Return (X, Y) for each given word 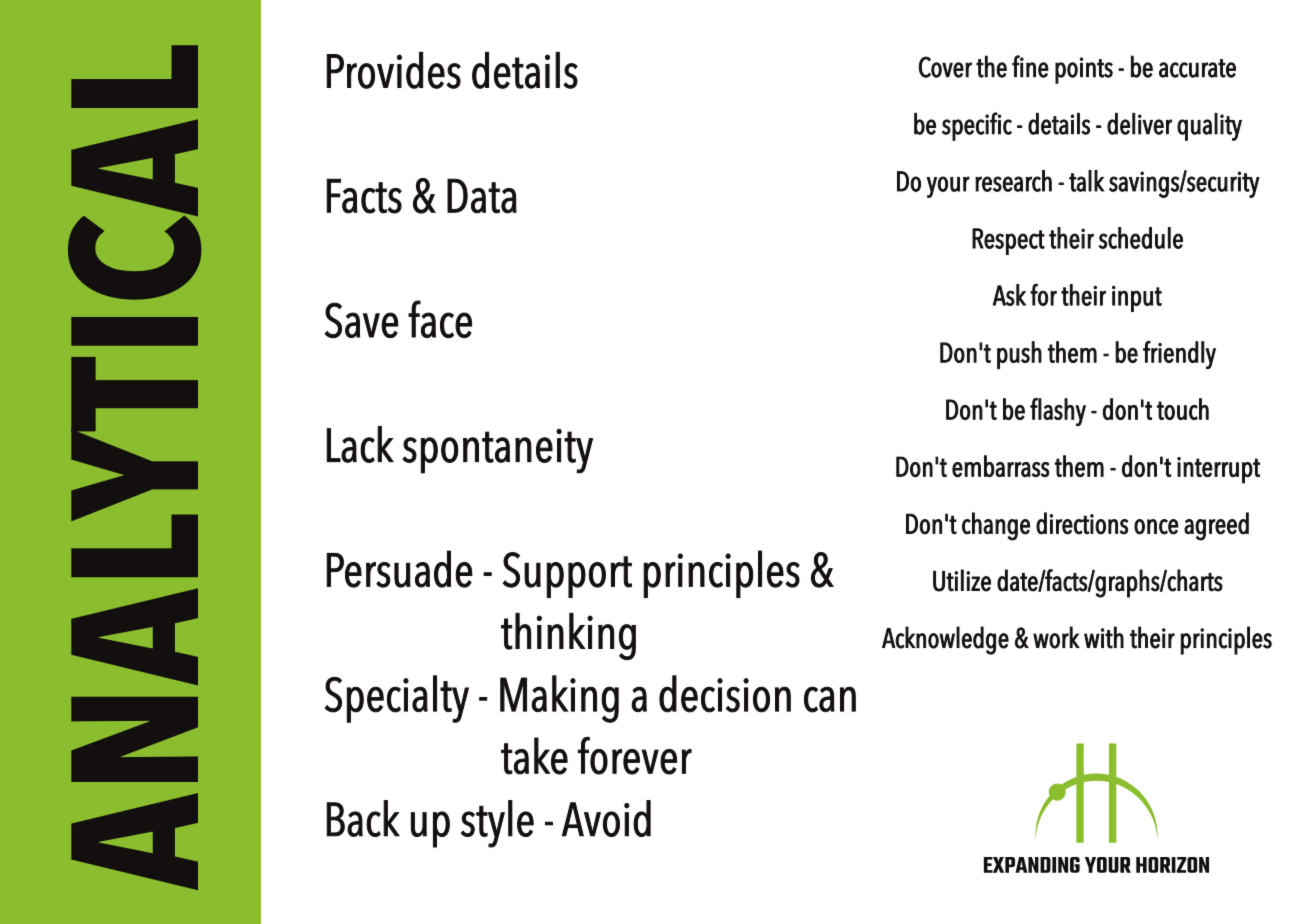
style (497, 824)
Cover (945, 67)
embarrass (1001, 466)
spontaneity (497, 451)
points (1084, 70)
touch (1183, 409)
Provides (393, 70)
